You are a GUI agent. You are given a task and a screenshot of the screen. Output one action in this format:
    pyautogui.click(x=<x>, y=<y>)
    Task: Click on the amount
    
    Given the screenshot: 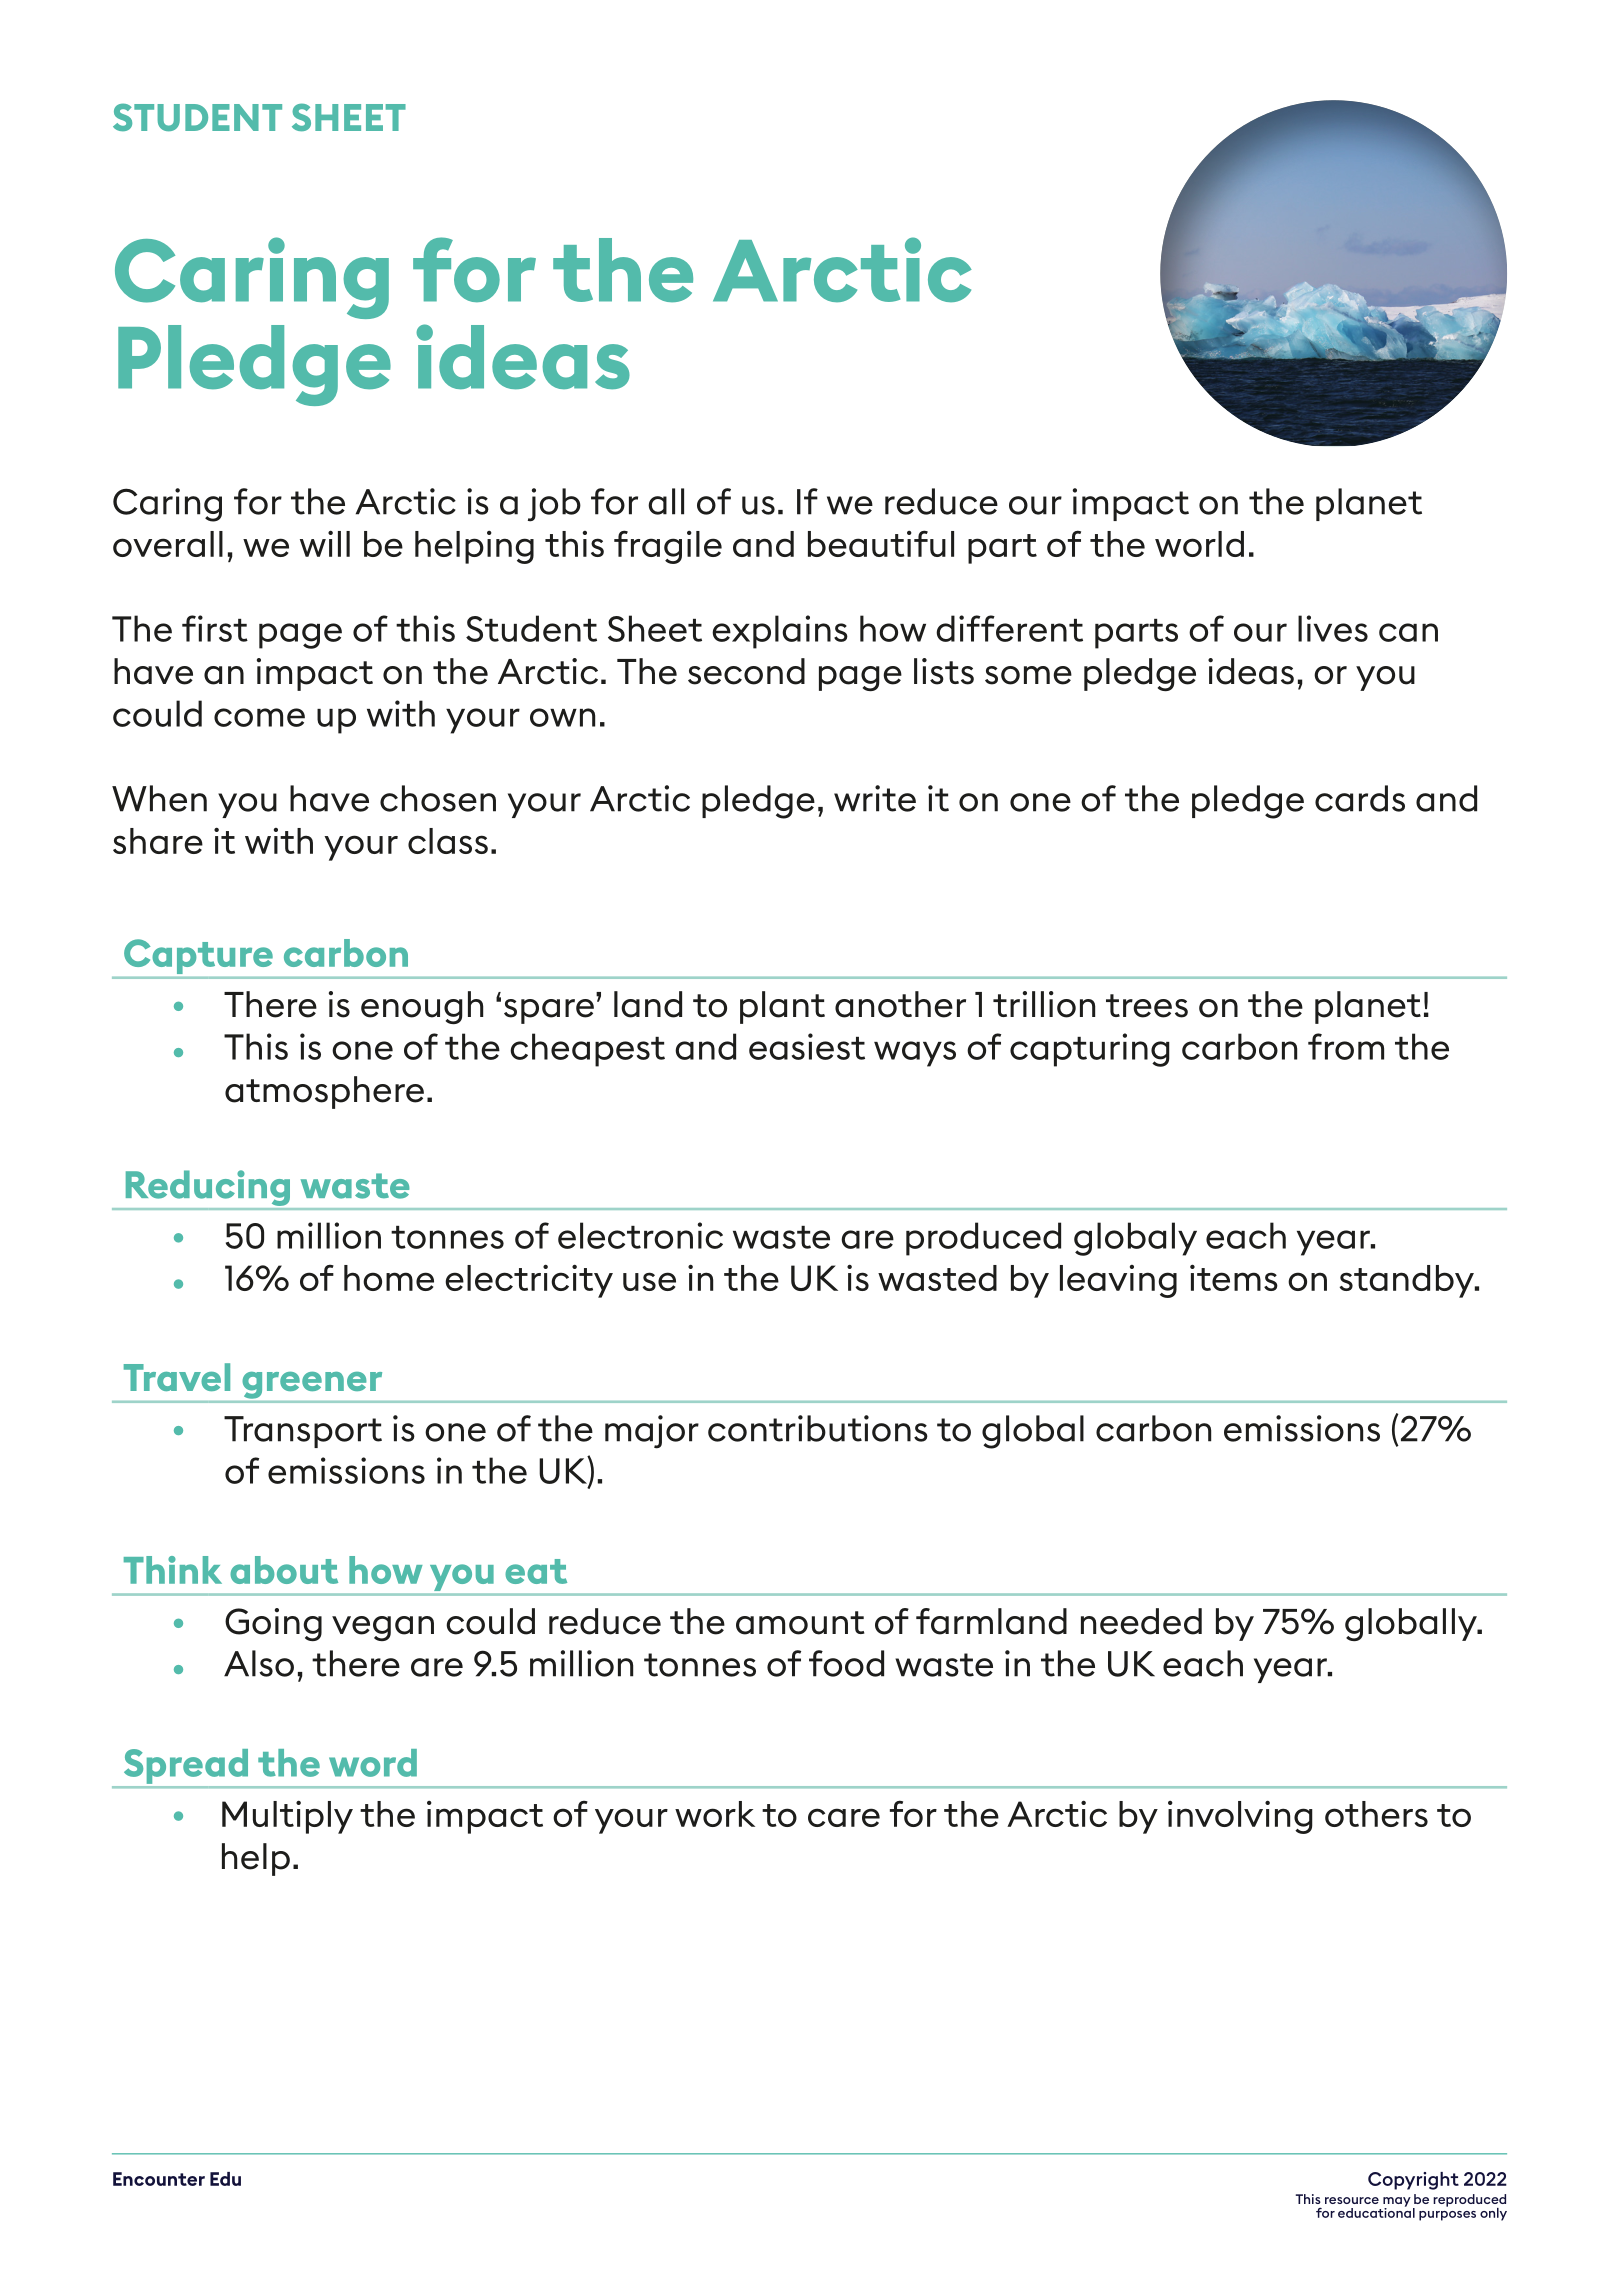 What is the action you would take?
    pyautogui.click(x=800, y=1623)
